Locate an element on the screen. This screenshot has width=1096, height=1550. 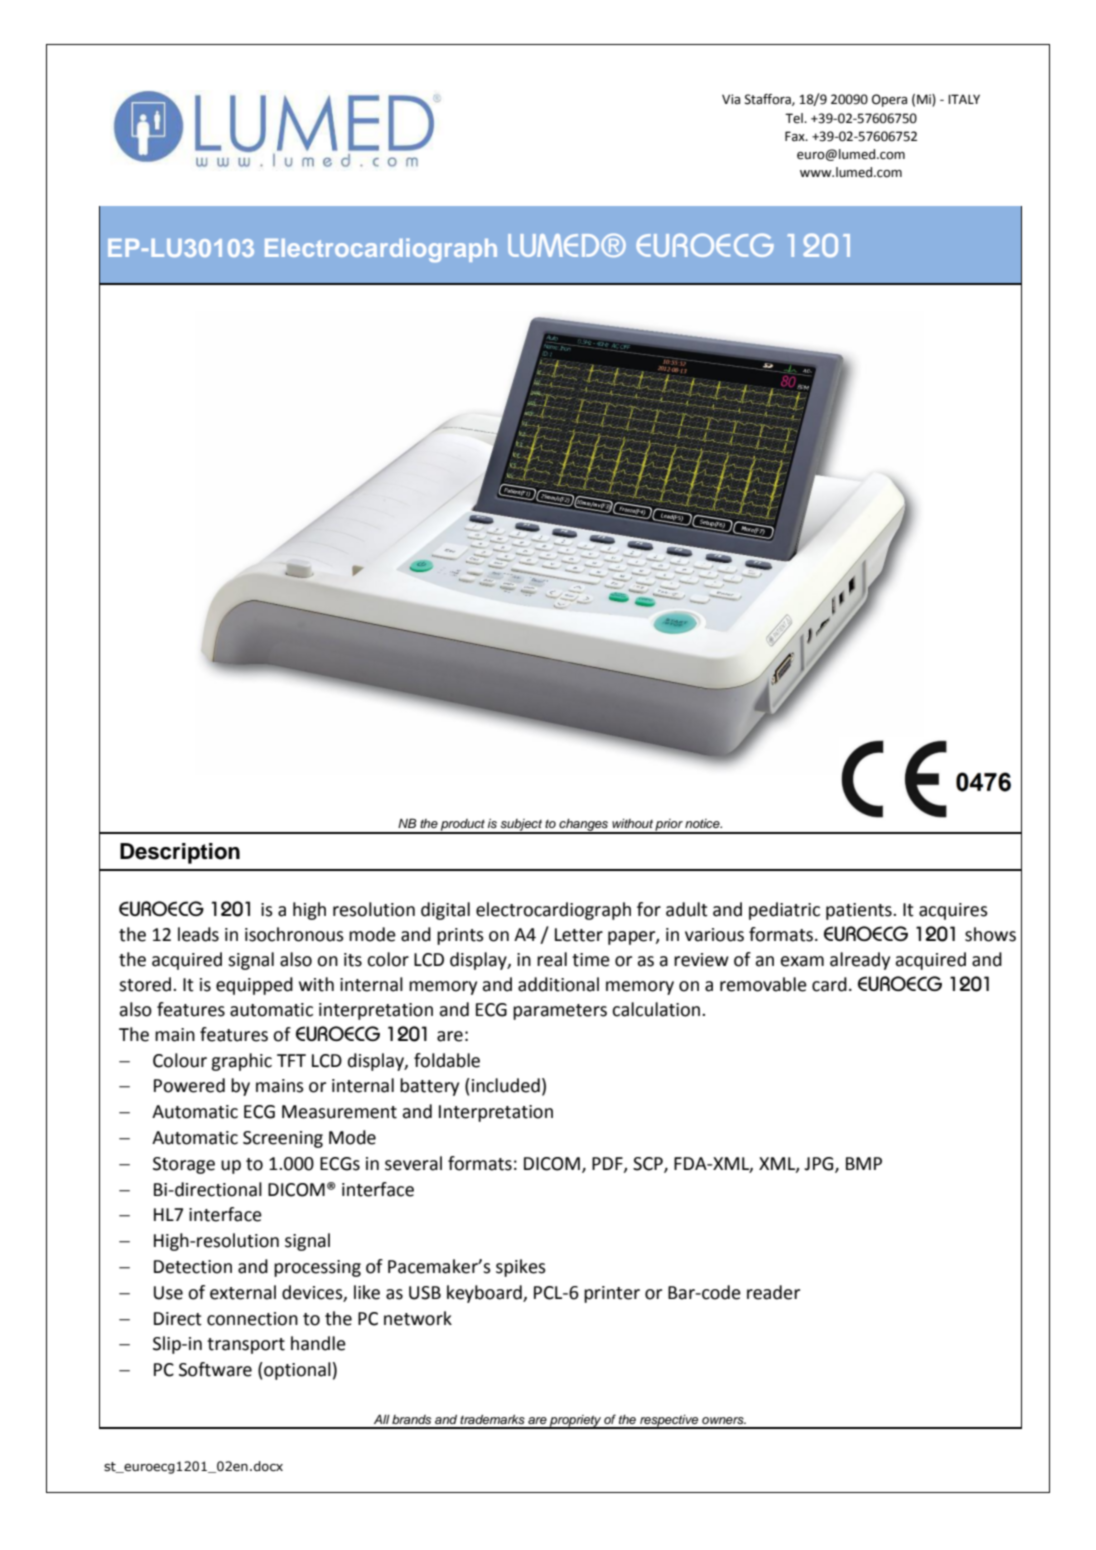
changes is located at coordinates (583, 826).
